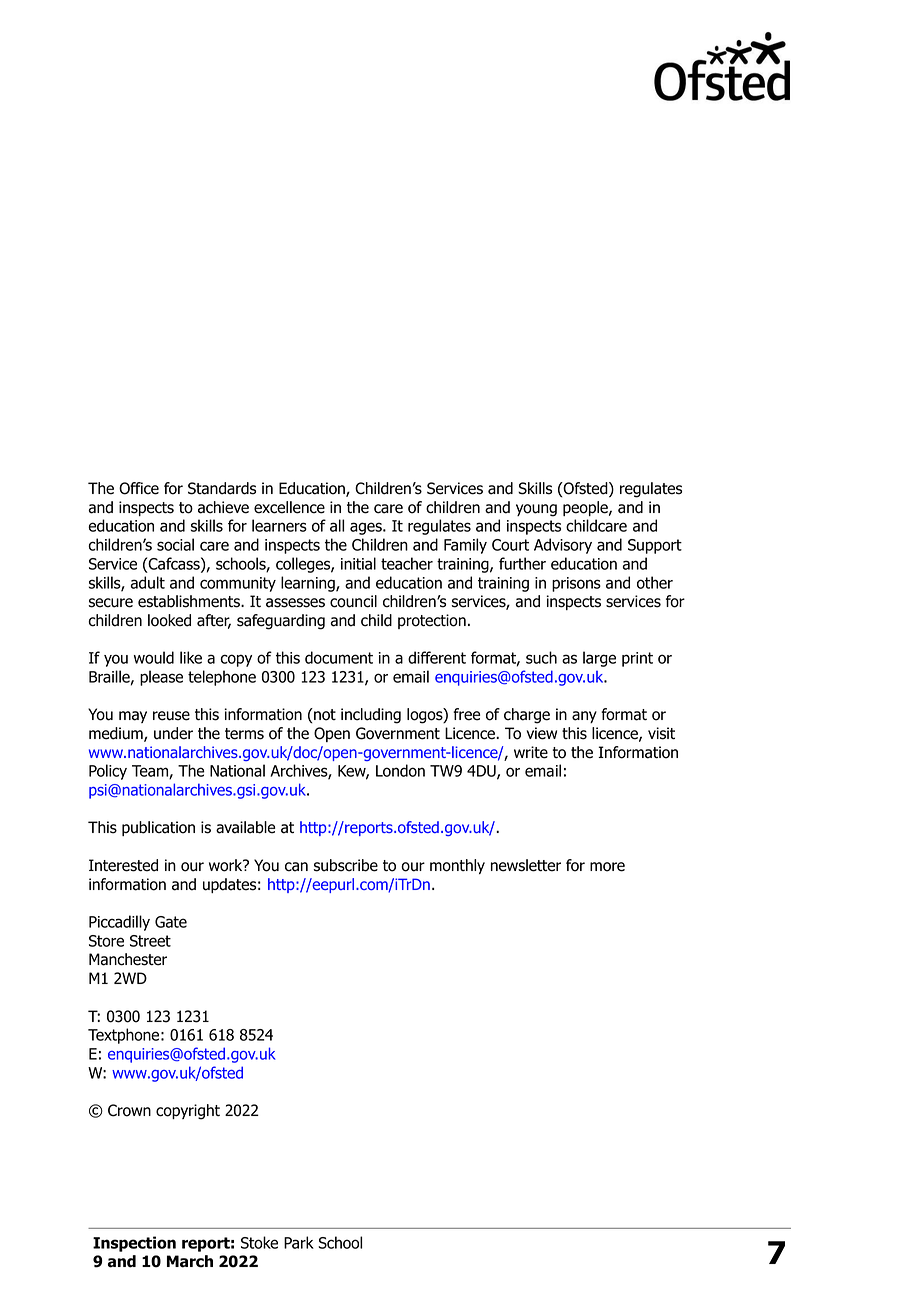 The image size is (924, 1310). What do you see at coordinates (346, 865) in the image?
I see `subscribe` at bounding box center [346, 865].
